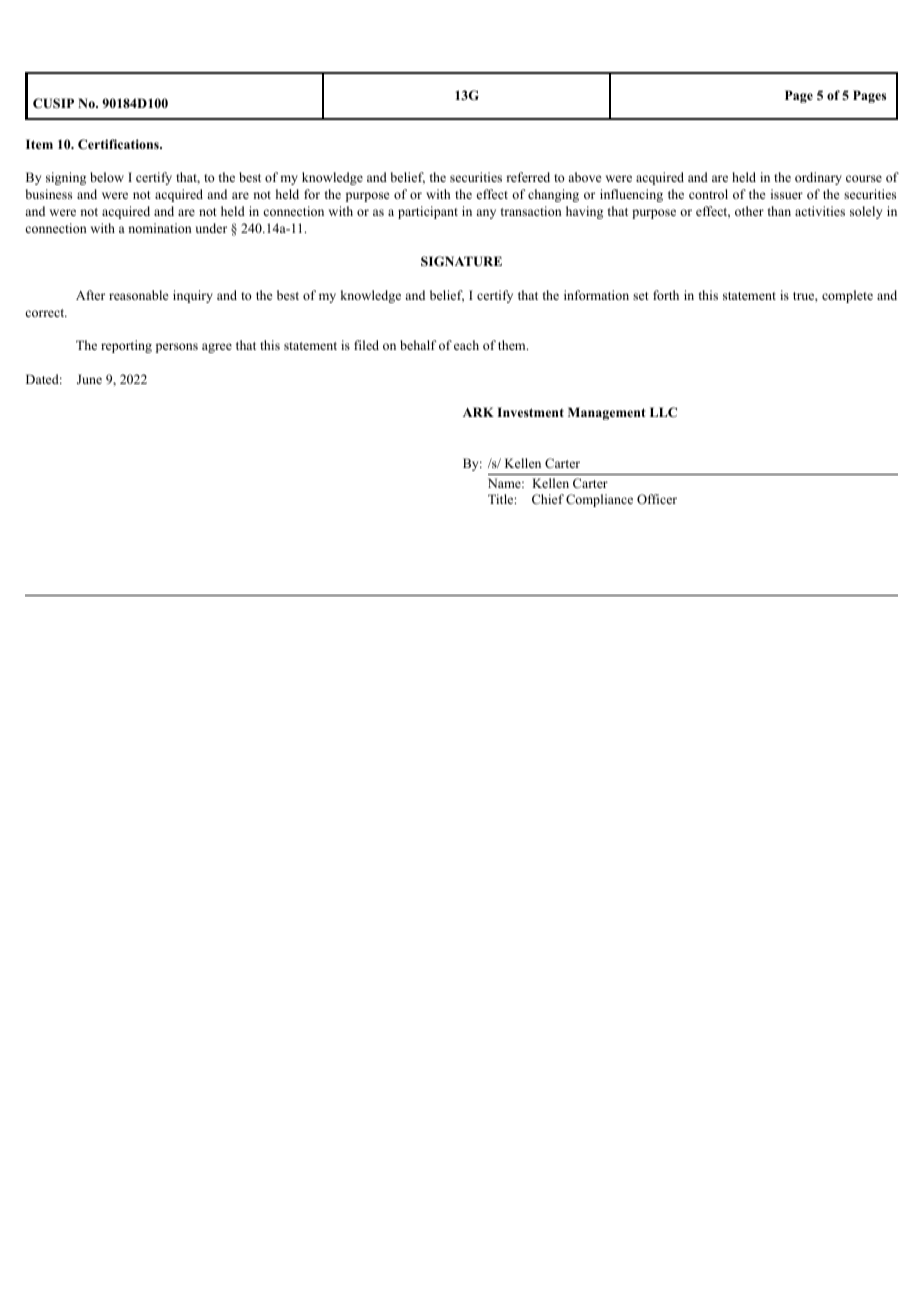  I want to click on LLC, so click(663, 412).
